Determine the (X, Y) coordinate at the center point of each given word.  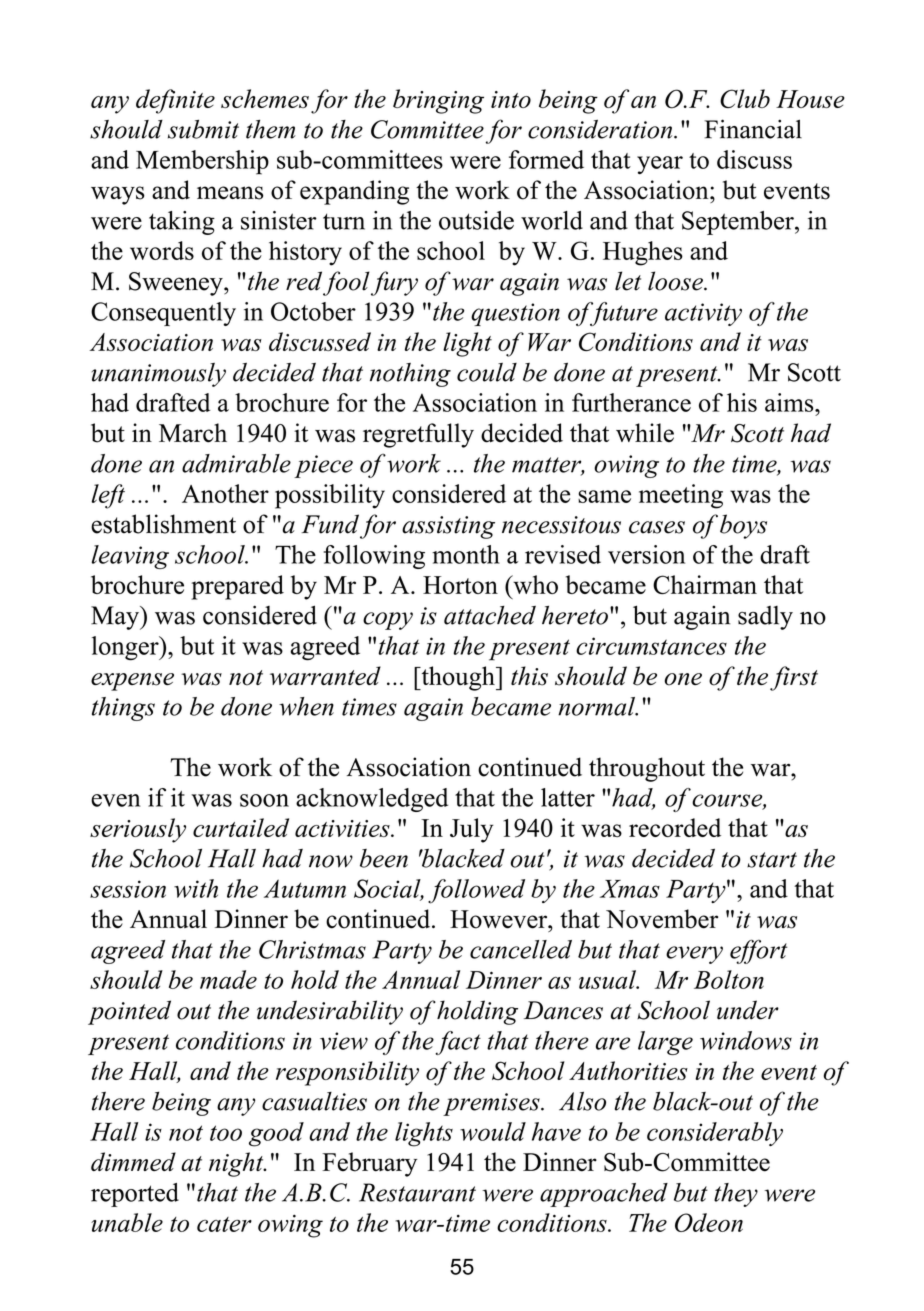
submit (203, 129)
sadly (765, 618)
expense (132, 682)
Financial (753, 129)
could (487, 372)
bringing (438, 101)
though (458, 678)
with (196, 888)
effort (758, 951)
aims (790, 402)
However (500, 919)
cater (224, 1224)
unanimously (159, 375)
